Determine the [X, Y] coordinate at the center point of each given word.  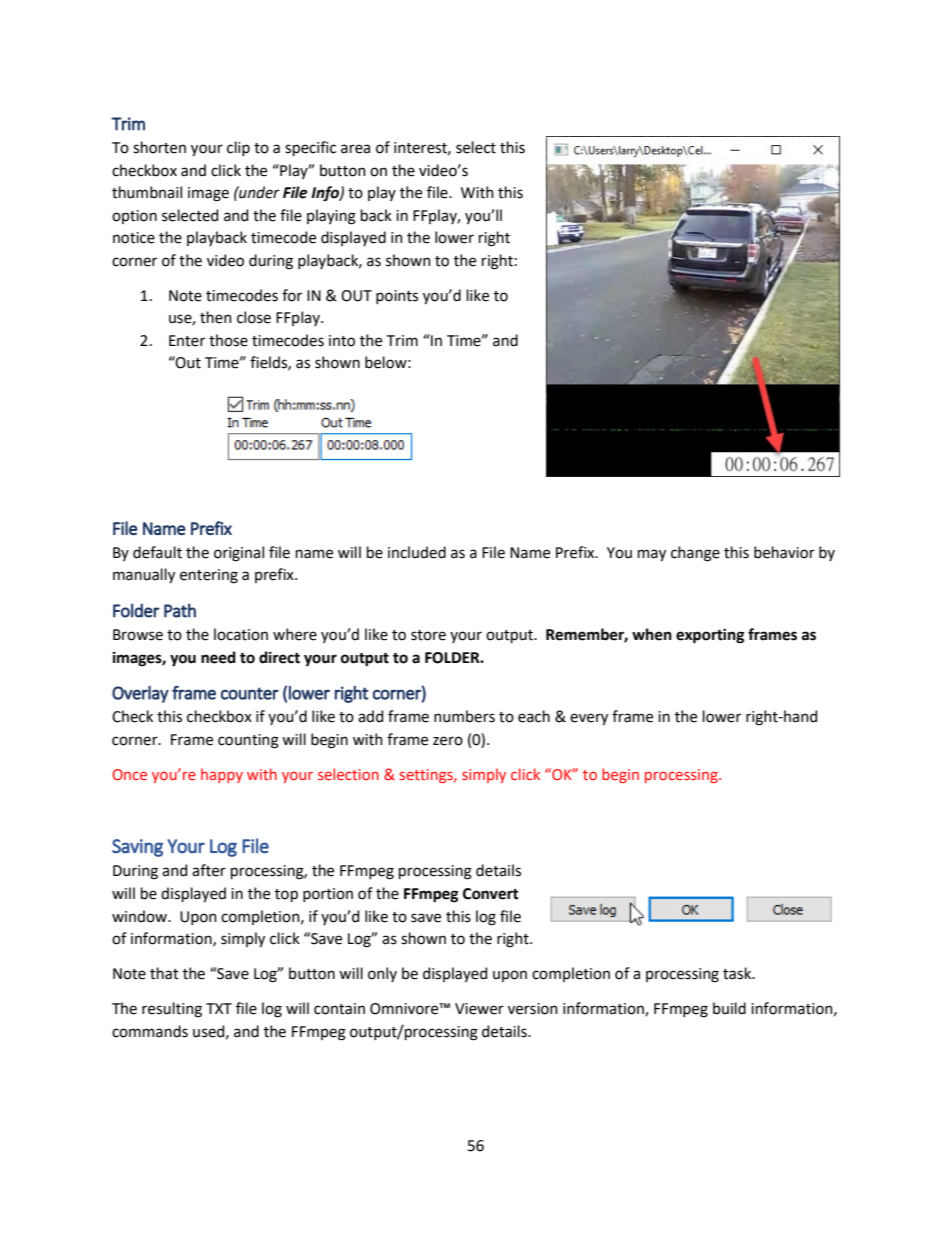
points [397, 297]
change [695, 554]
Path [180, 610]
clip [238, 148]
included [417, 552]
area [355, 149]
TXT [219, 1008]
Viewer [479, 1009]
